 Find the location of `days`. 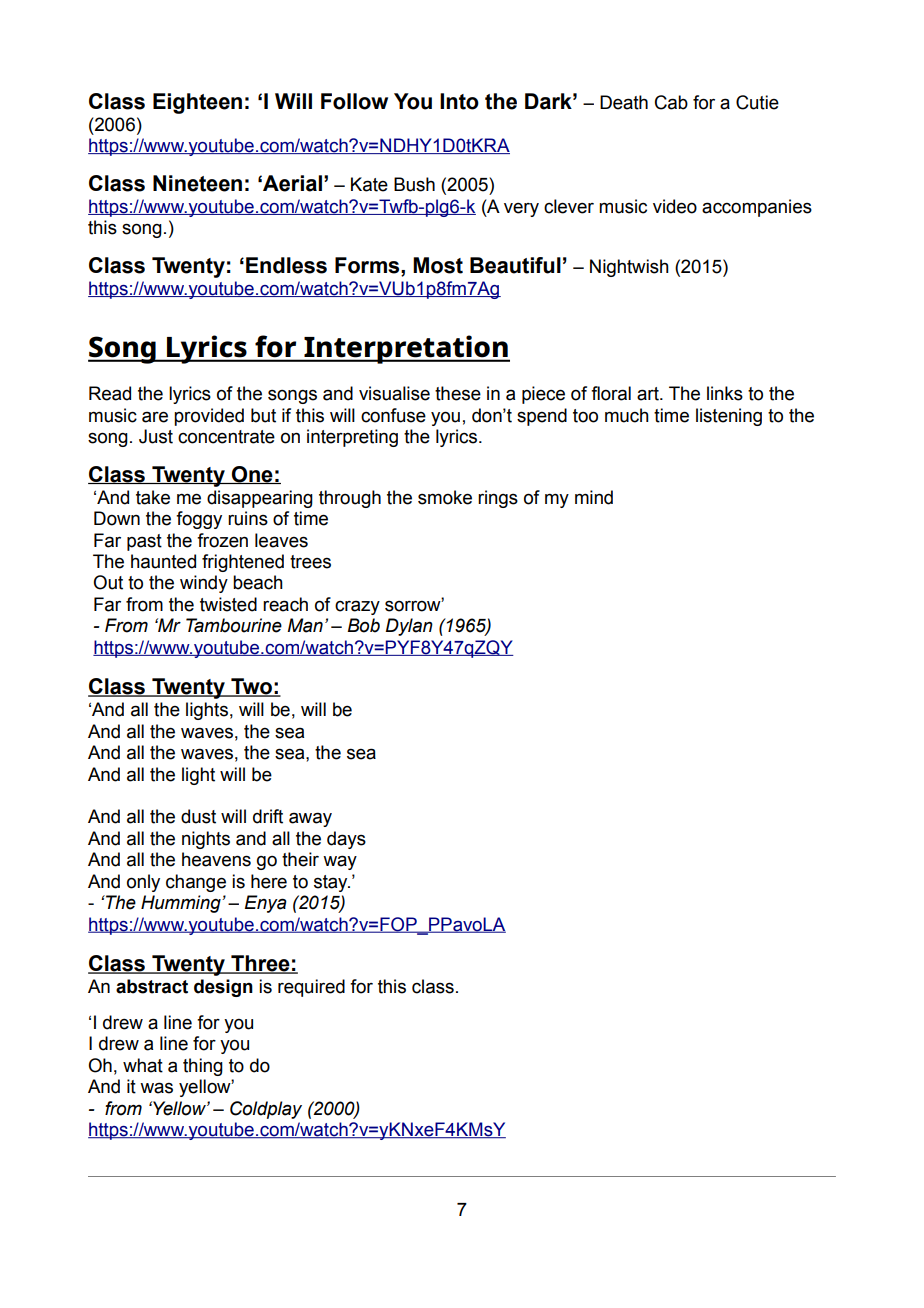

days is located at coordinates (346, 840).
